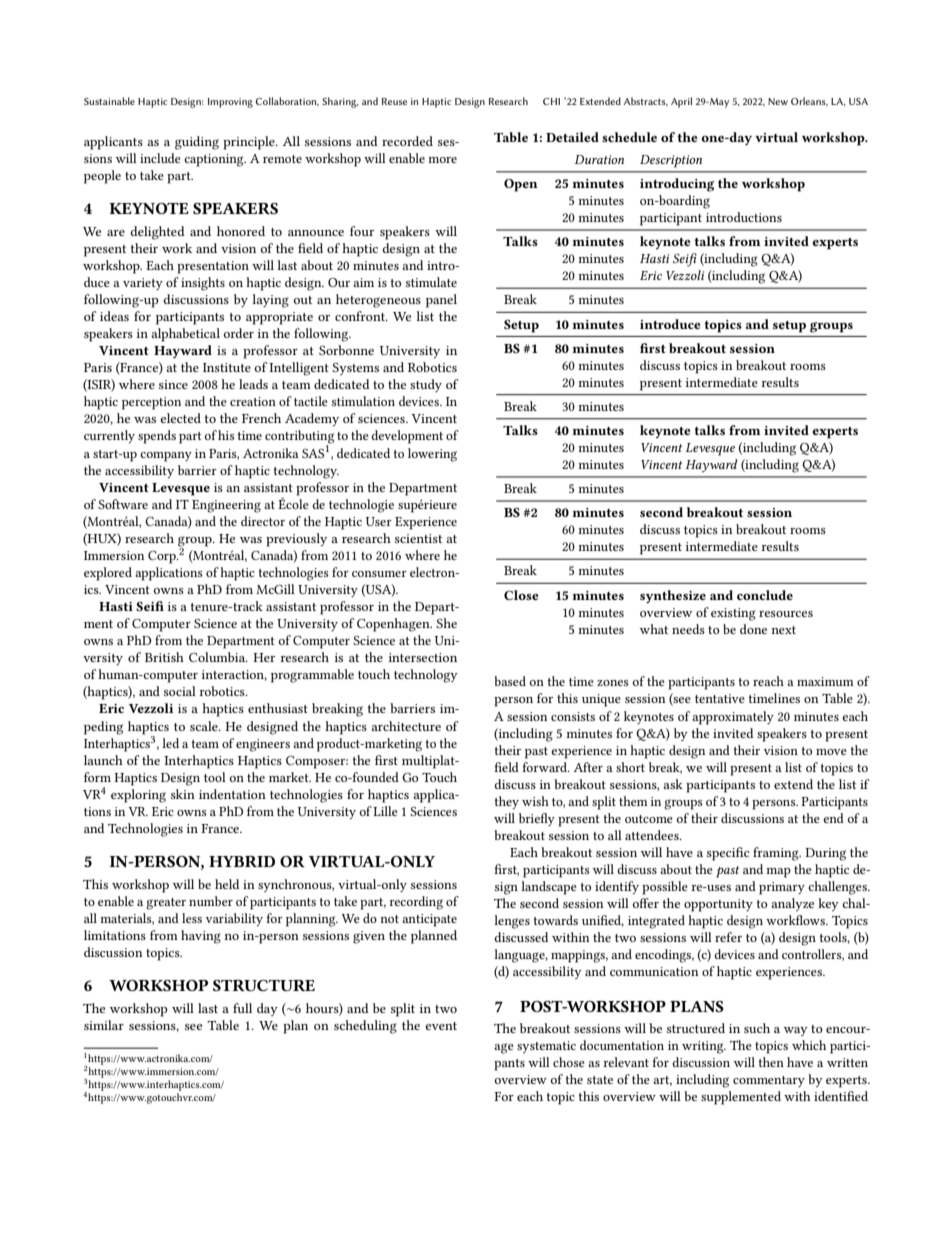  I want to click on conclude, so click(765, 595).
